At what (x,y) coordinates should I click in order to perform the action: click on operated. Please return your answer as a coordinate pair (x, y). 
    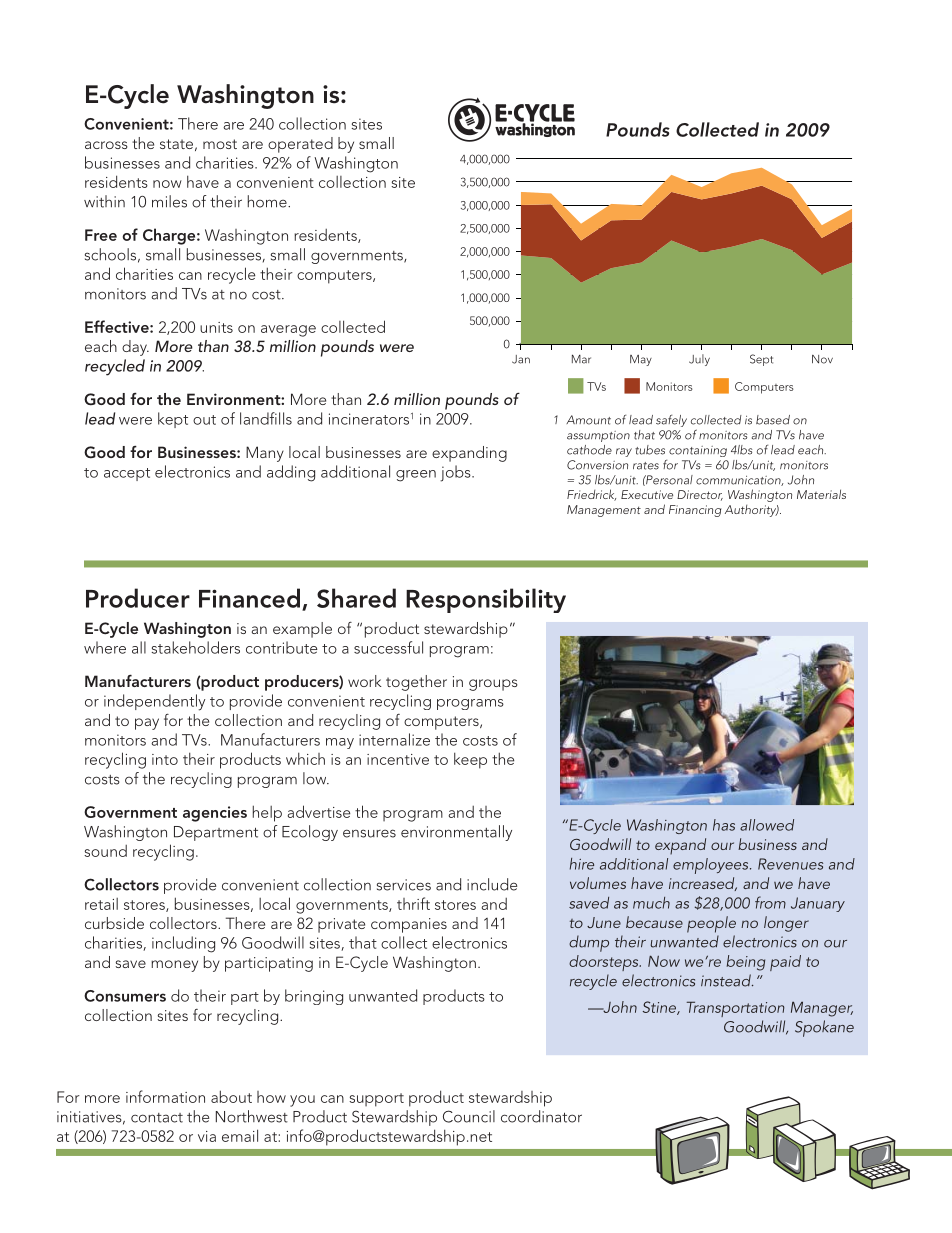
    Looking at the image, I should click on (300, 145).
